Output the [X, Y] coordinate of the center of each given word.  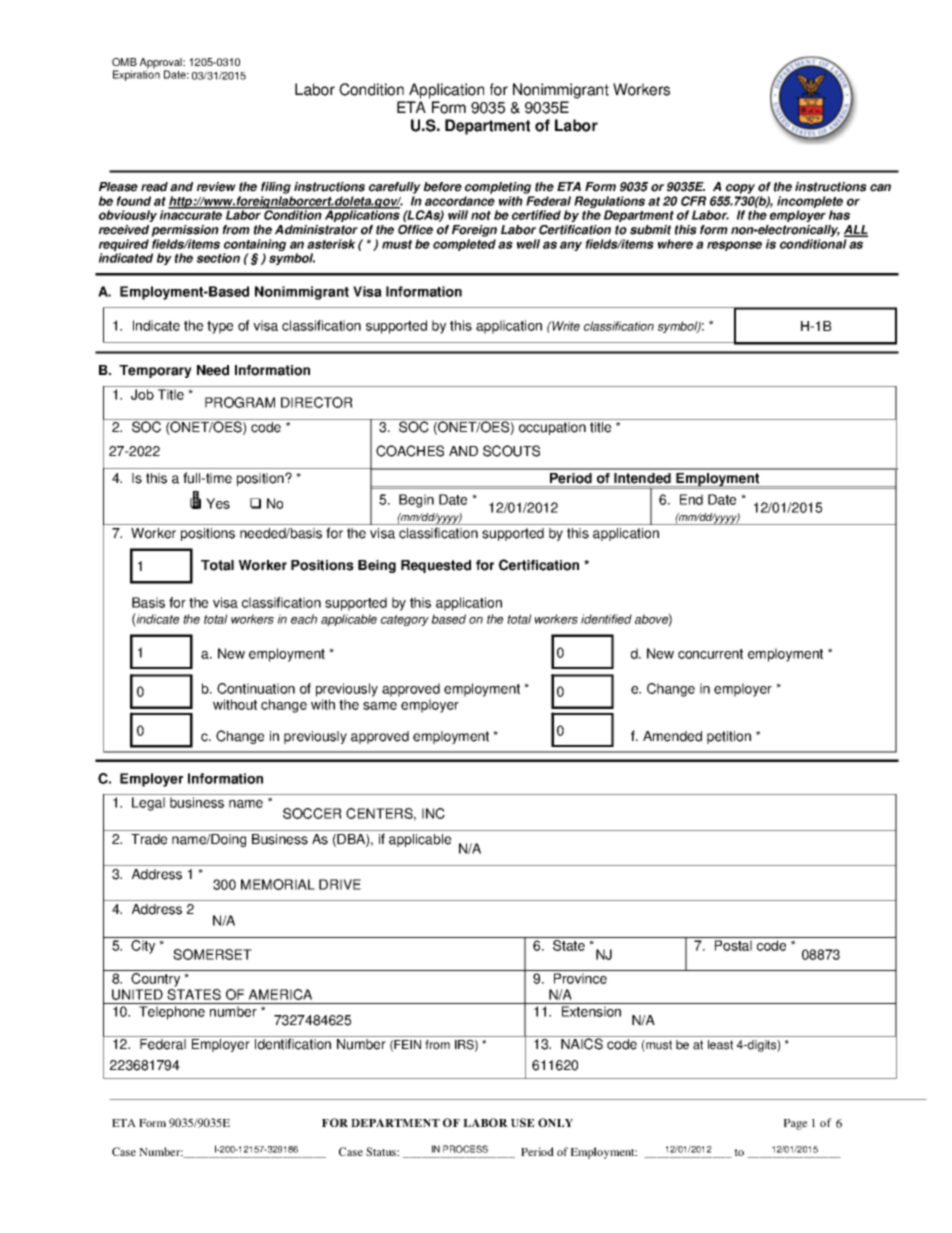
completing [499, 189]
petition [729, 737]
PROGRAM [240, 402]
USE [523, 1122]
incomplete [810, 203]
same [380, 706]
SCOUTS [511, 451]
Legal [148, 804]
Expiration [136, 74]
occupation [552, 428]
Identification [293, 1044]
